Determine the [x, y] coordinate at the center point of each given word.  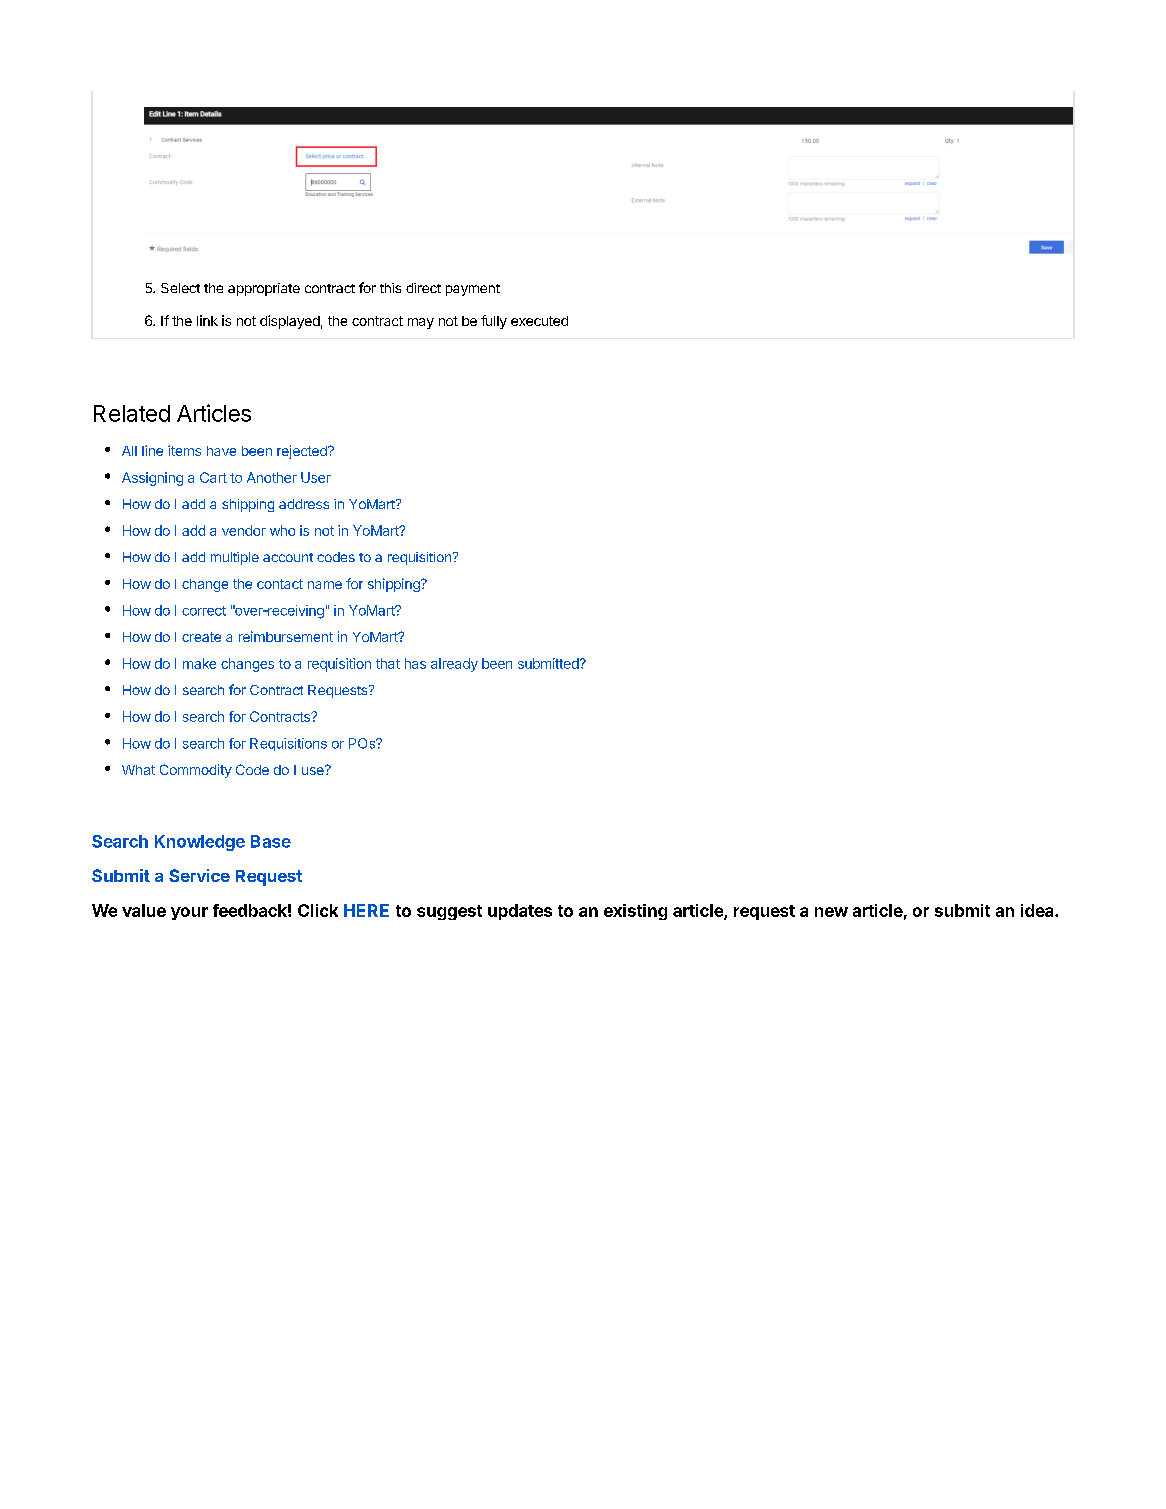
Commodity [196, 771]
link [207, 320]
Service [199, 875]
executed [539, 321]
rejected [303, 452]
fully [494, 322]
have [221, 451]
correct [204, 611]
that [388, 663]
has [415, 663]
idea [1038, 910]
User [316, 477]
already [454, 665]
